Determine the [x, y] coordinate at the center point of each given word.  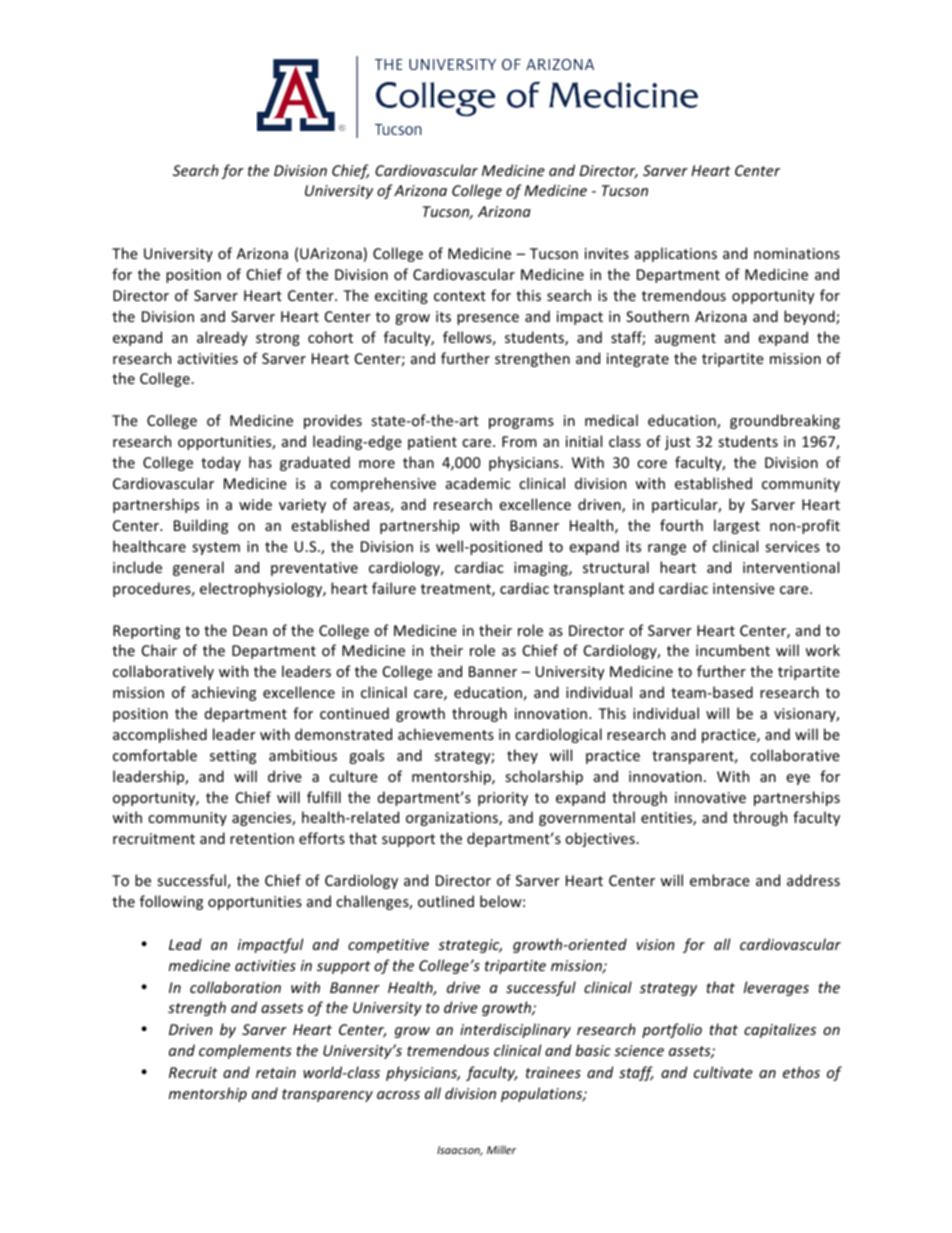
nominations [797, 253]
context [460, 296]
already [222, 338]
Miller [501, 1149]
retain [276, 1072]
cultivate [723, 1072]
